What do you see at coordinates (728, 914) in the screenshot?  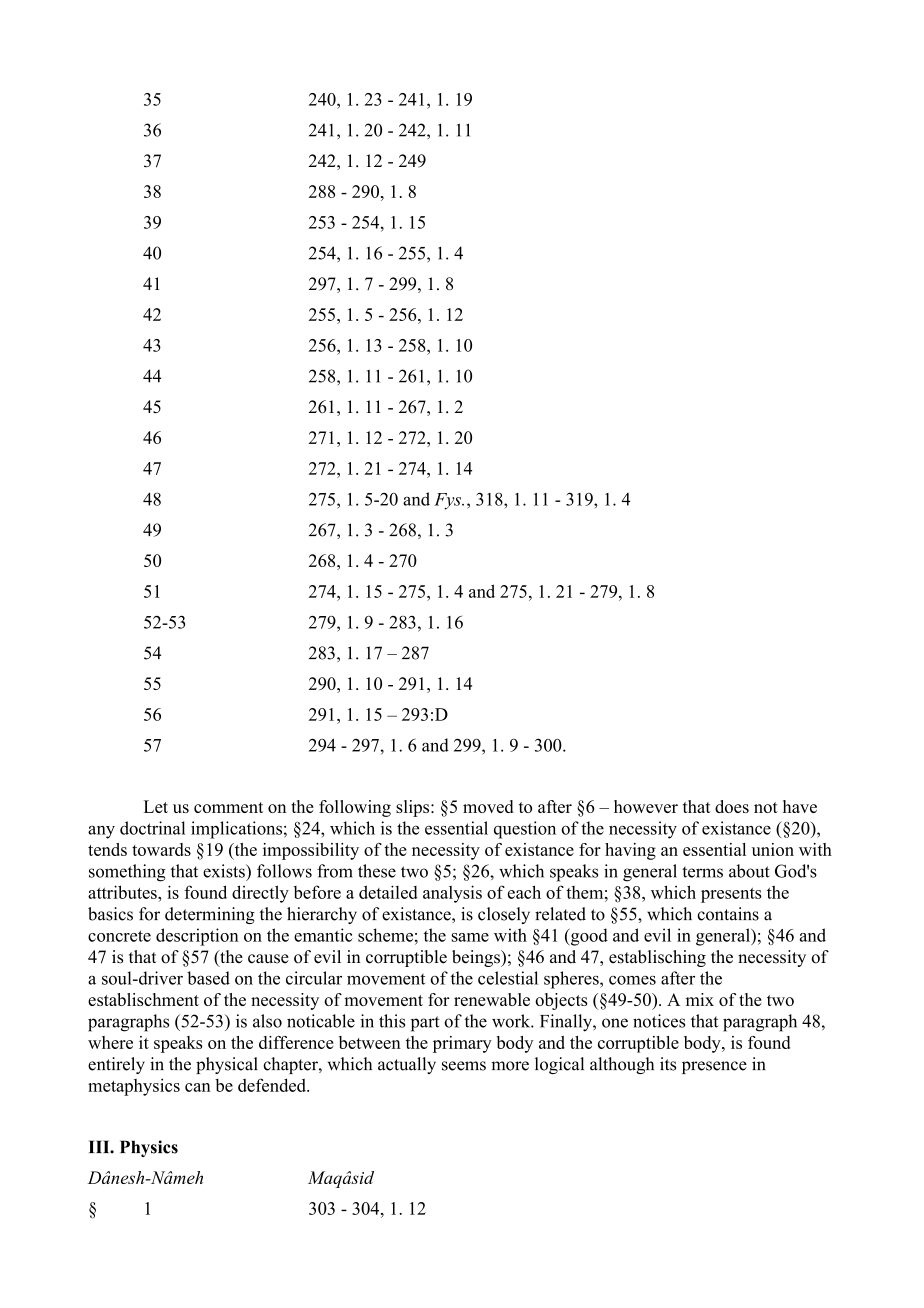 I see `contains` at bounding box center [728, 914].
